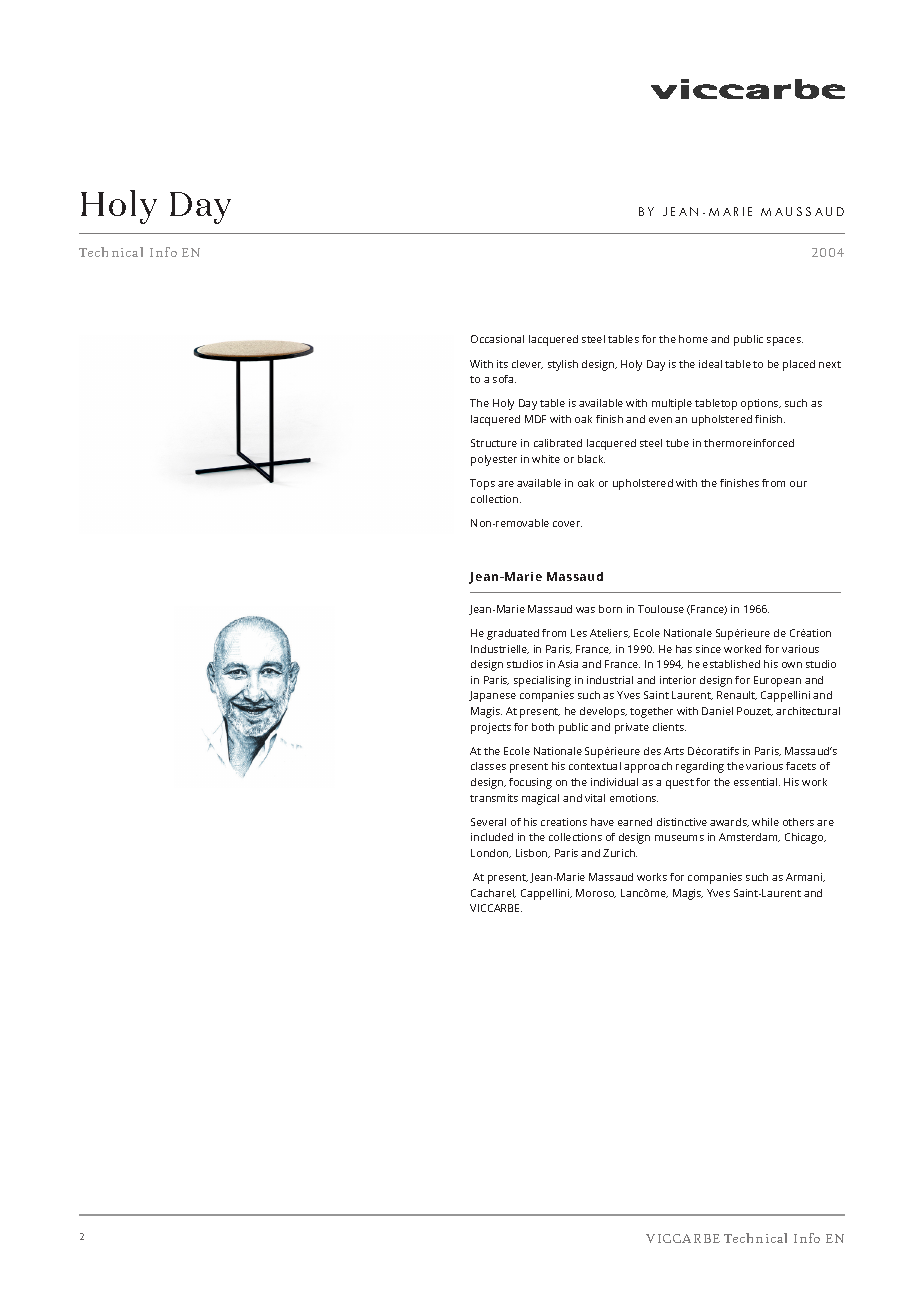 Image resolution: width=924 pixels, height=1308 pixels. I want to click on Lisbon, so click(533, 853).
